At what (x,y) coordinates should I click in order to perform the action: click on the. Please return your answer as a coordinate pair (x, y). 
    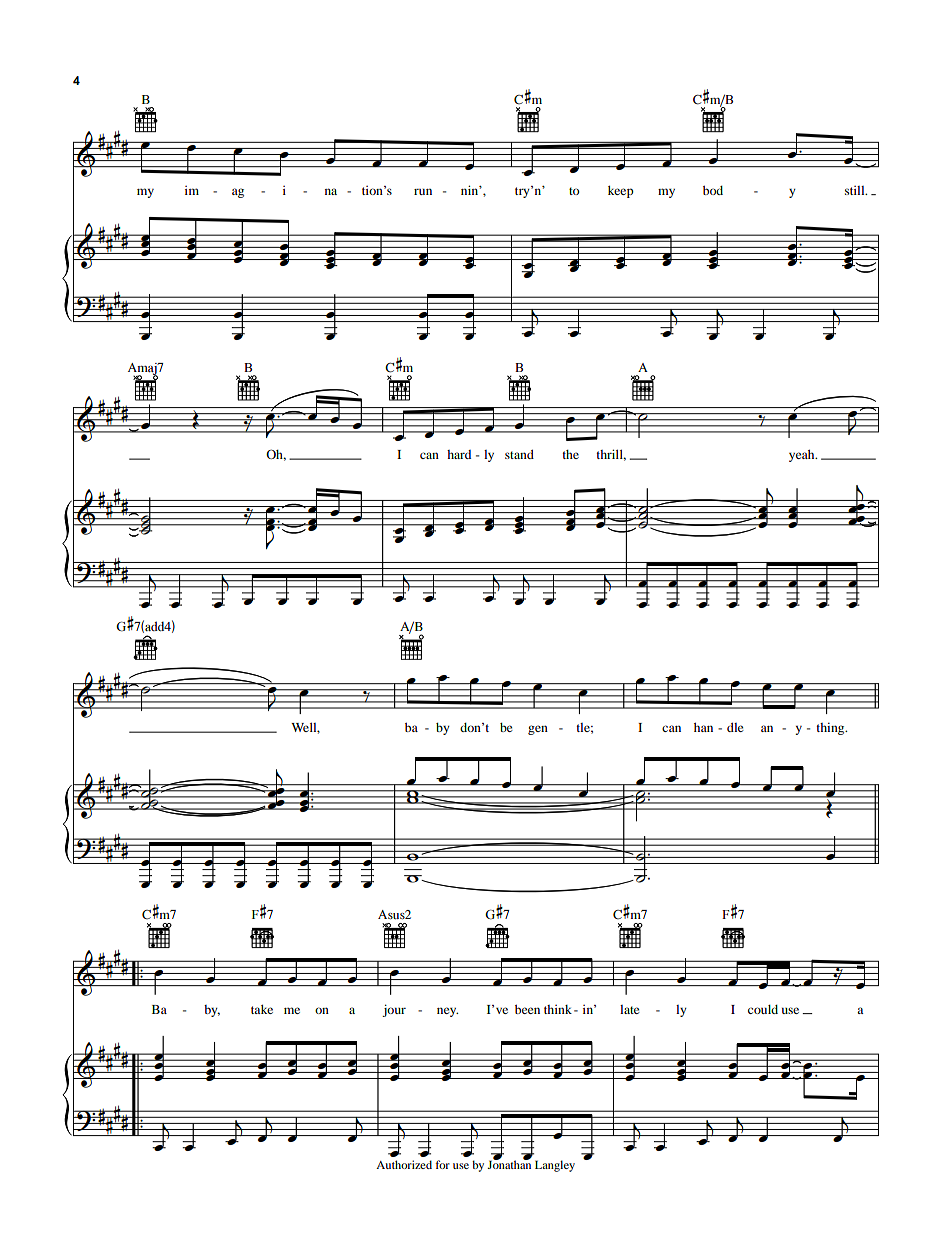
    Looking at the image, I should click on (570, 454).
